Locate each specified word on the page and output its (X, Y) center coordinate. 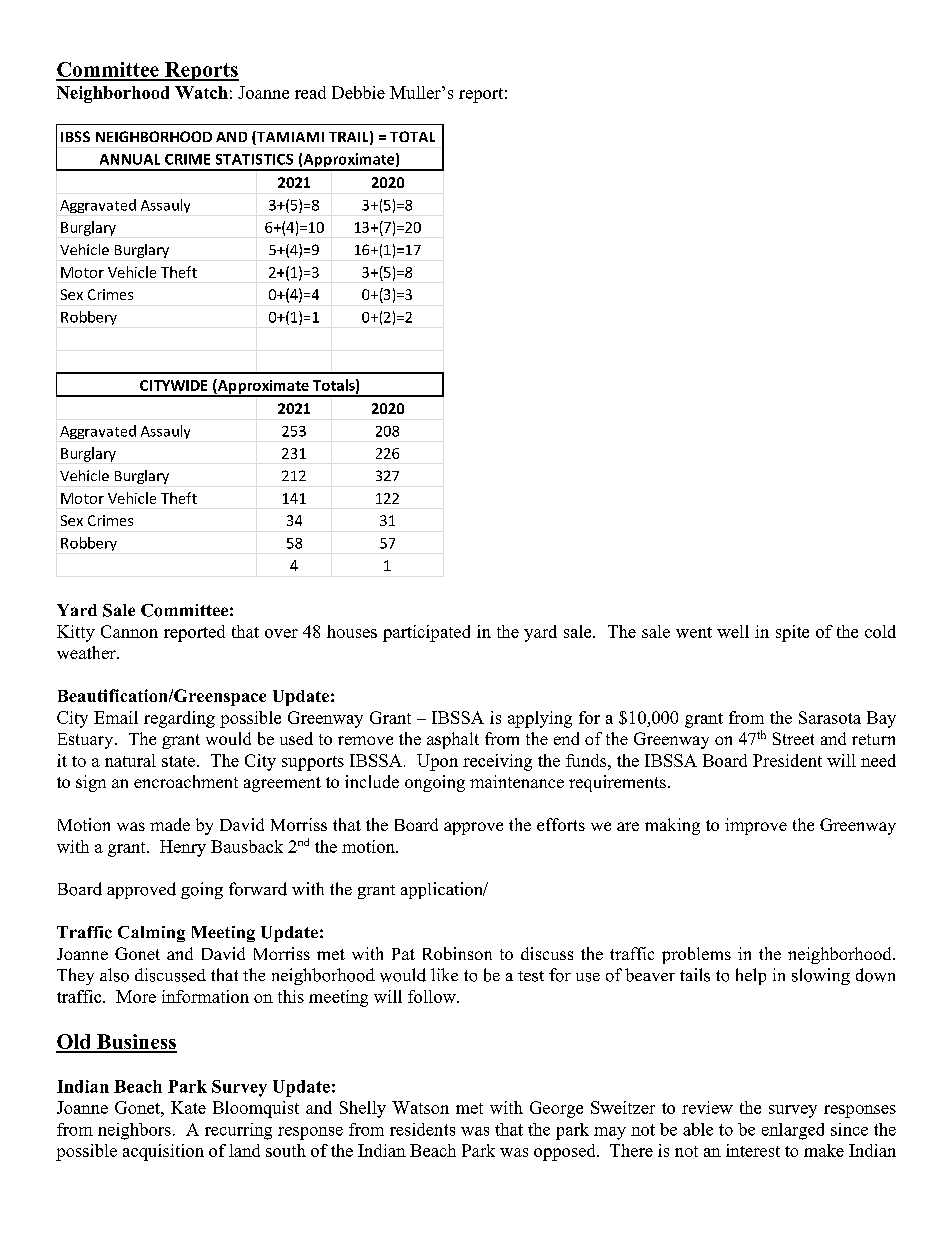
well (733, 631)
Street (793, 738)
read (310, 92)
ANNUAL (130, 159)
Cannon (129, 631)
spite (792, 633)
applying (540, 719)
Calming (151, 934)
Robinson (457, 953)
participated (426, 633)
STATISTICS (254, 159)
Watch (201, 92)
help (751, 976)
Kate (188, 1107)
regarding (179, 719)
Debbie (358, 92)
